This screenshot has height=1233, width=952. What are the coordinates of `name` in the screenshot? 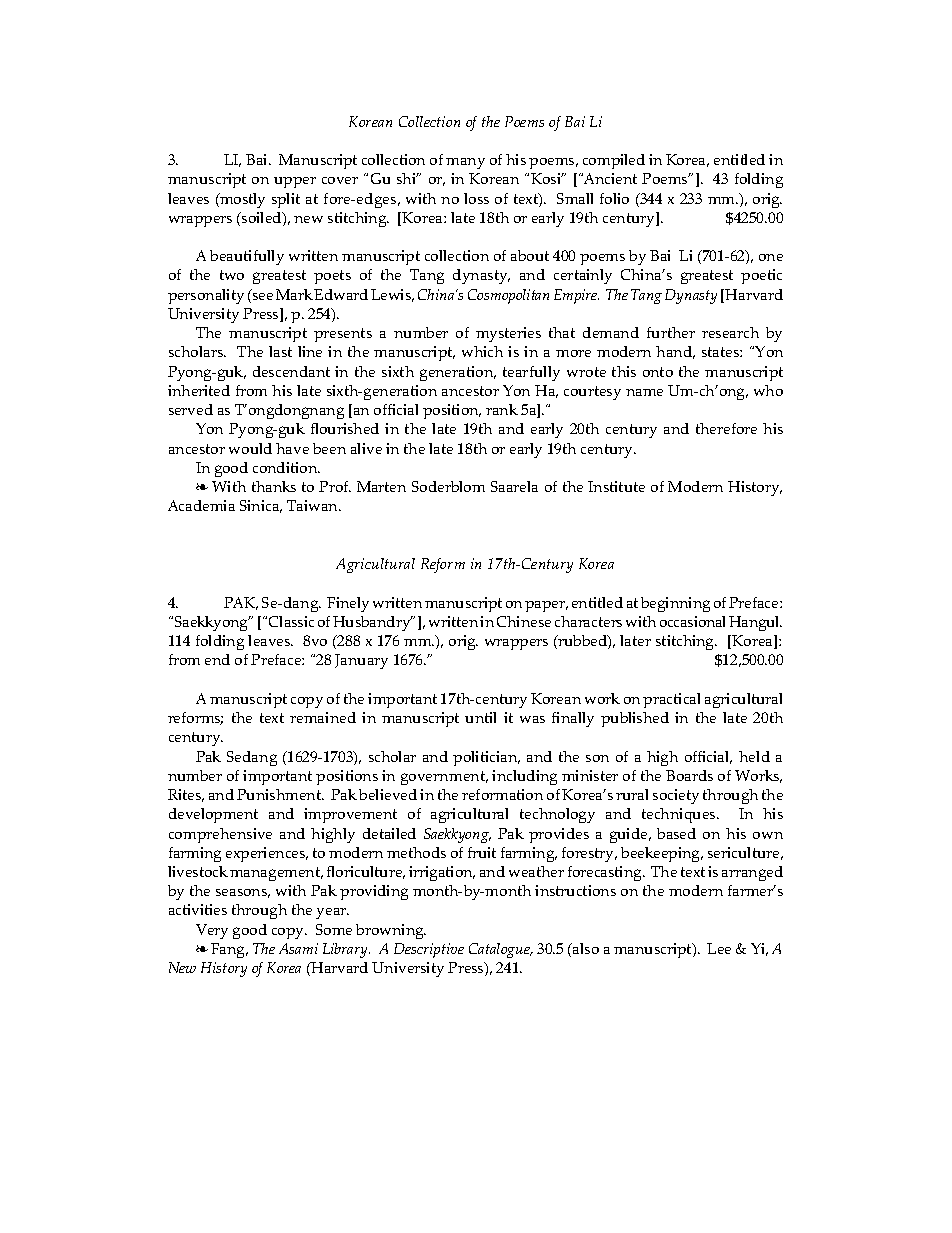 It's located at (644, 392).
